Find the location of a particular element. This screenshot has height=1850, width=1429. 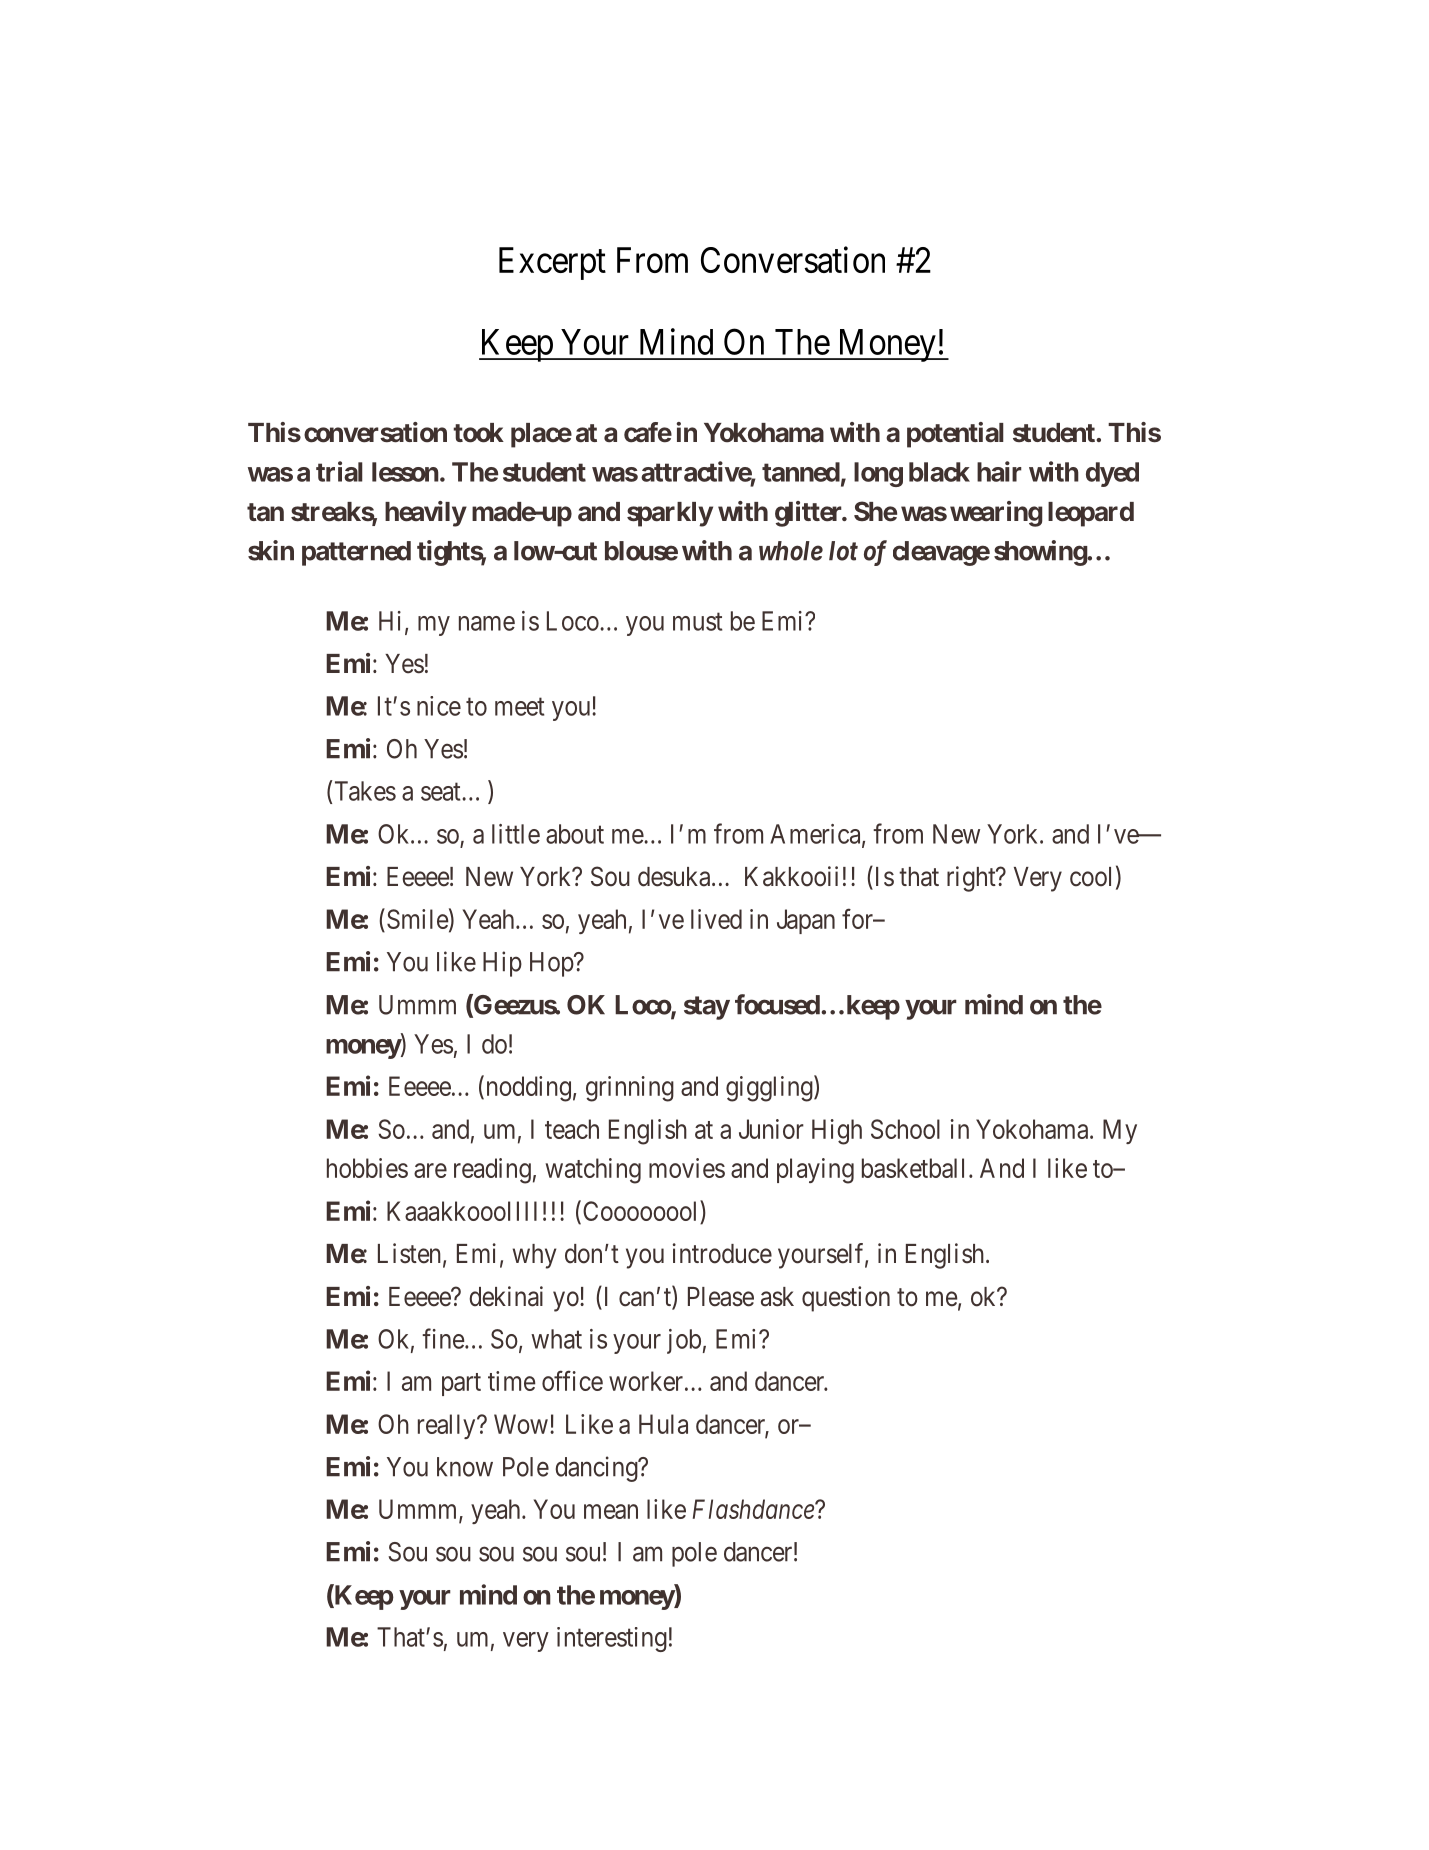

Smile is located at coordinates (418, 919).
